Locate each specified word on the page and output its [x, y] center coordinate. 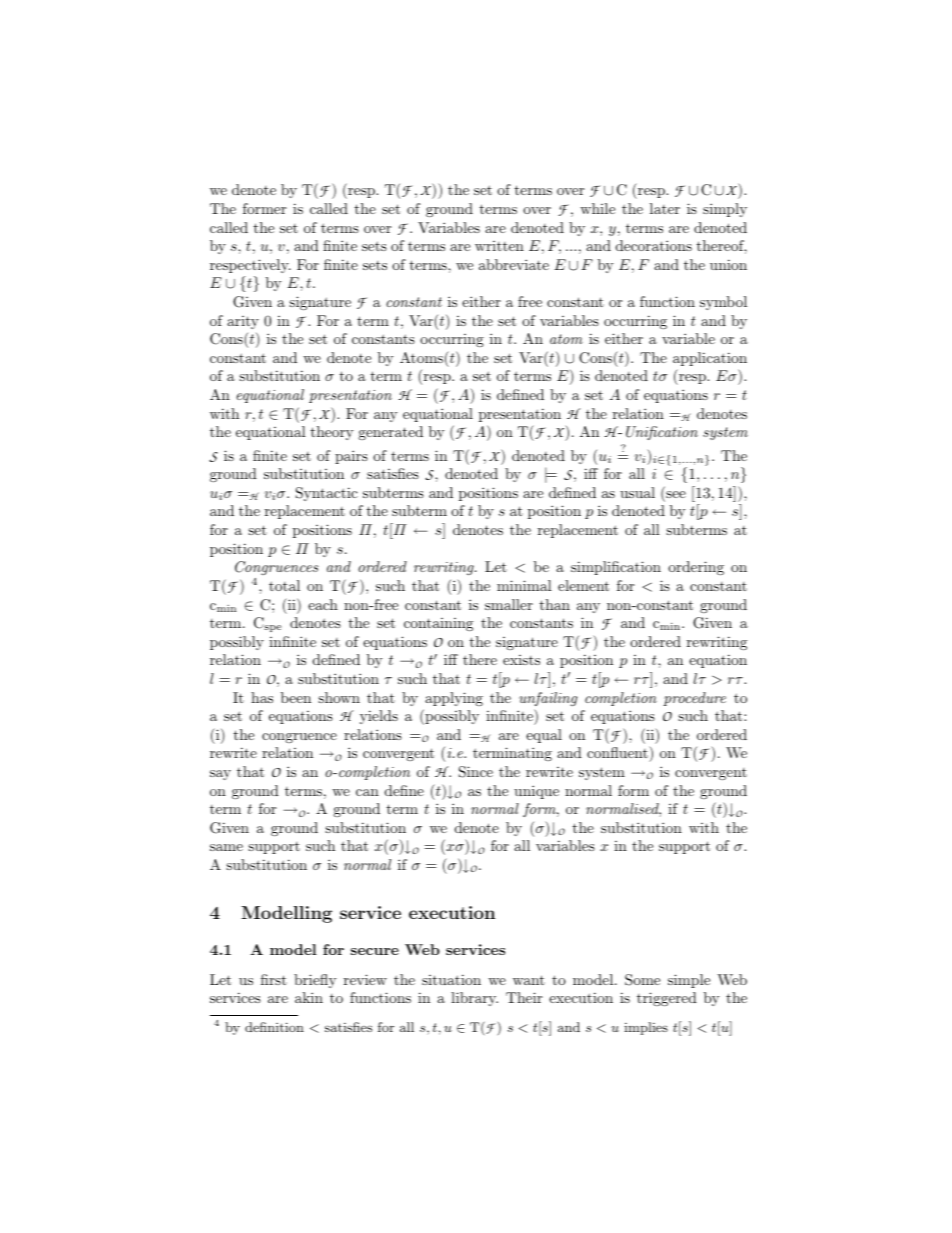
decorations [654, 245]
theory [332, 433]
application [710, 359]
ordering [696, 568]
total [284, 585]
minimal [524, 585]
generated [390, 433]
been [296, 697]
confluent [618, 754]
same [226, 847]
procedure [694, 699]
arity [243, 322]
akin [309, 997]
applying [454, 699]
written [499, 246]
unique [536, 792]
